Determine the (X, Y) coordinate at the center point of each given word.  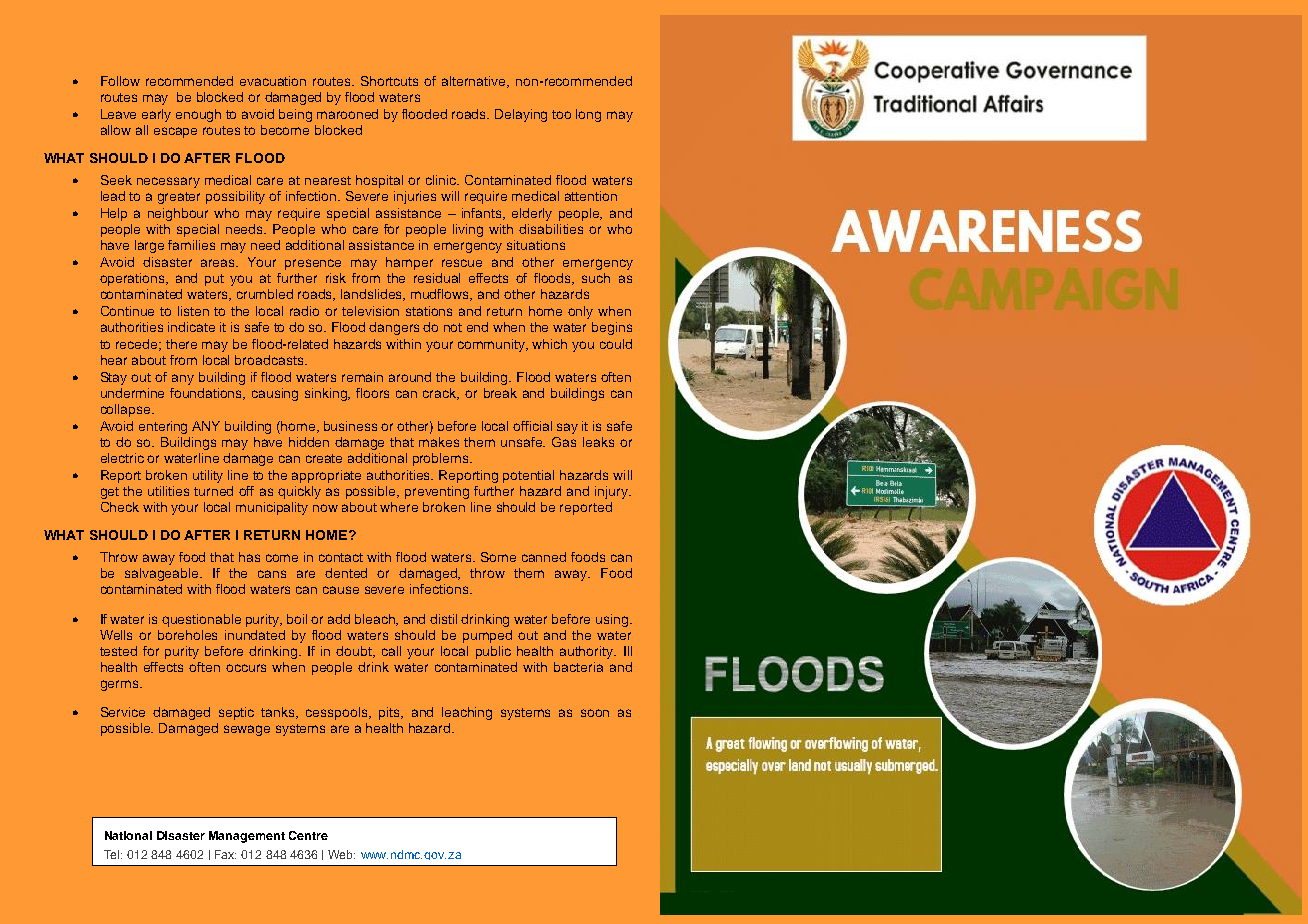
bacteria (578, 667)
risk (336, 278)
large (149, 246)
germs (121, 685)
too (561, 114)
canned (544, 557)
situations (536, 245)
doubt (355, 652)
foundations (207, 394)
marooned (347, 114)
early (156, 115)
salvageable (163, 574)
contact (341, 557)
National (128, 835)
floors (372, 393)
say (567, 428)
